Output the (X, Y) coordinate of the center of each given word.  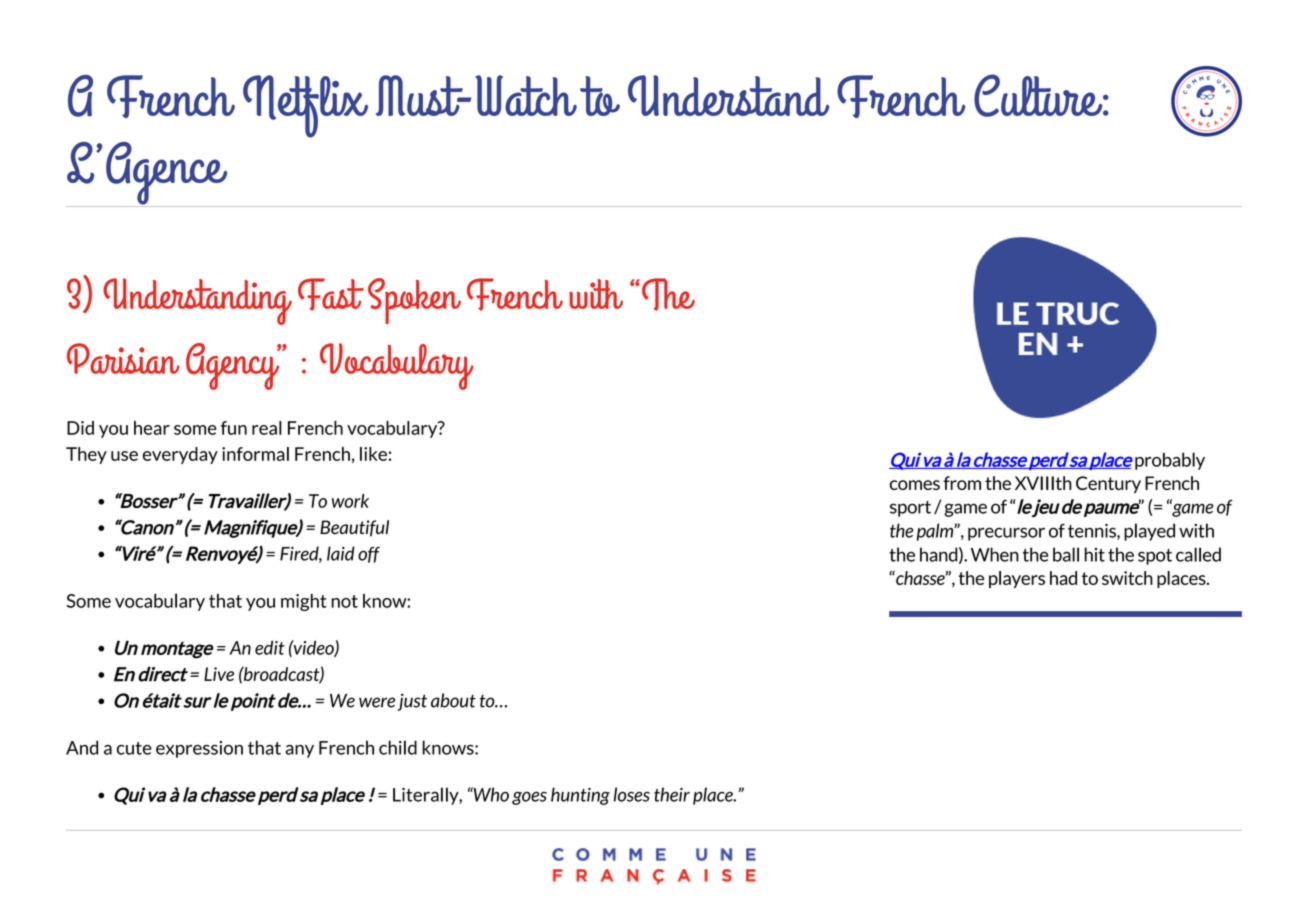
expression (199, 749)
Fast (331, 294)
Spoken (414, 301)
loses (632, 794)
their (672, 794)
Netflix (305, 106)
